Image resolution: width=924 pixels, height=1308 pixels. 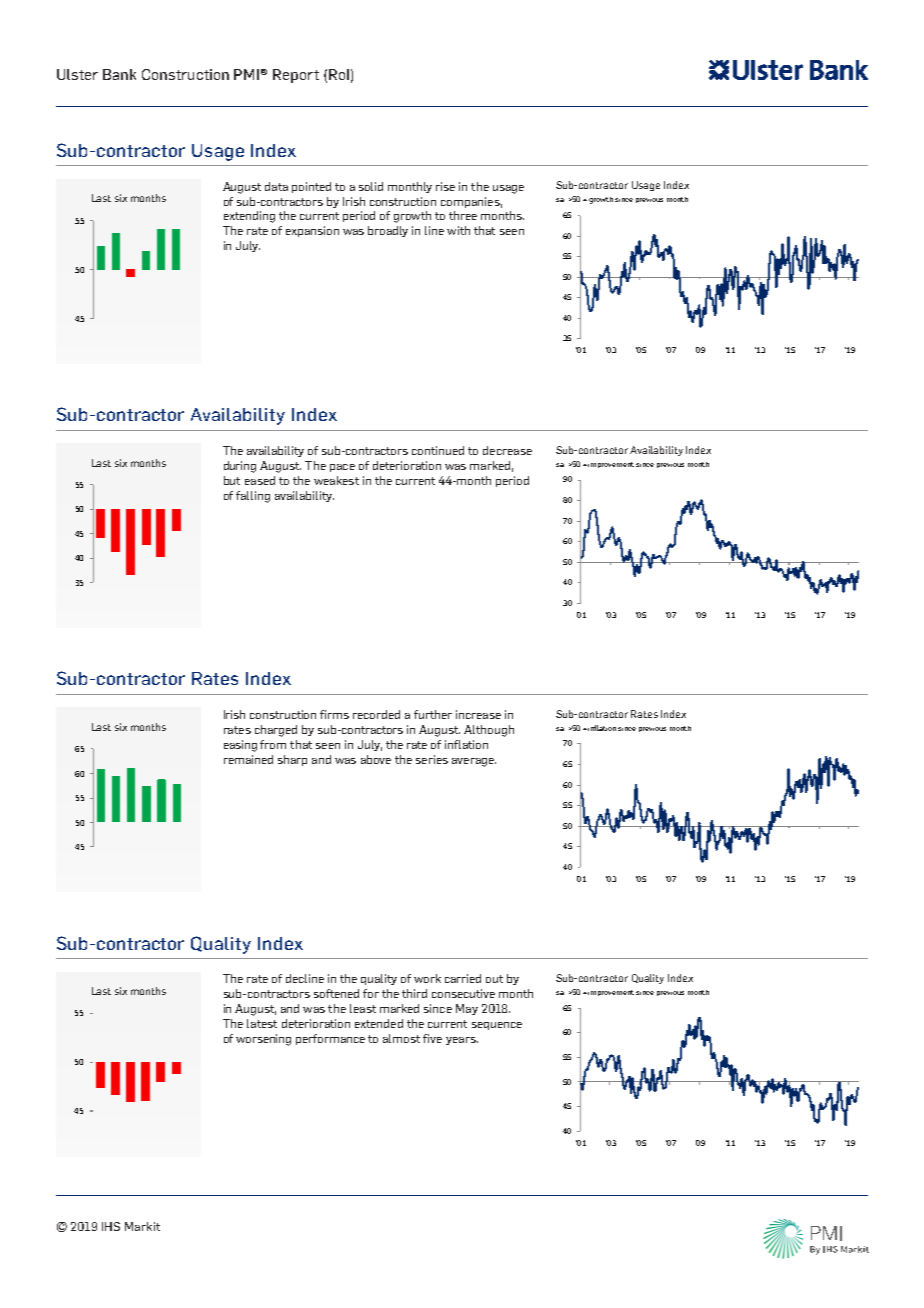 I want to click on IHS, so click(x=111, y=1226).
